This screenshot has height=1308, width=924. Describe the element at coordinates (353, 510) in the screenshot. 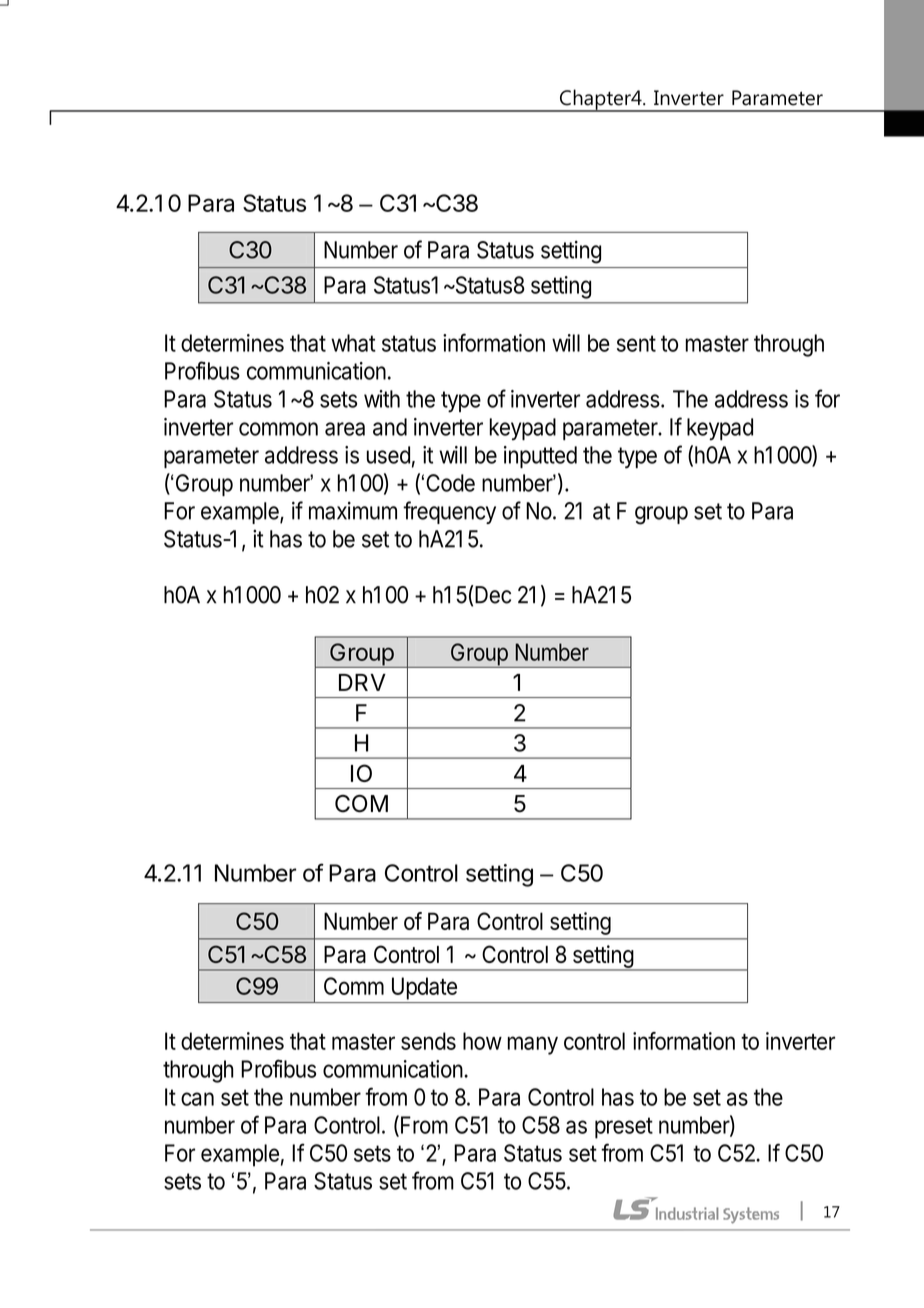

I see `maximum` at that location.
